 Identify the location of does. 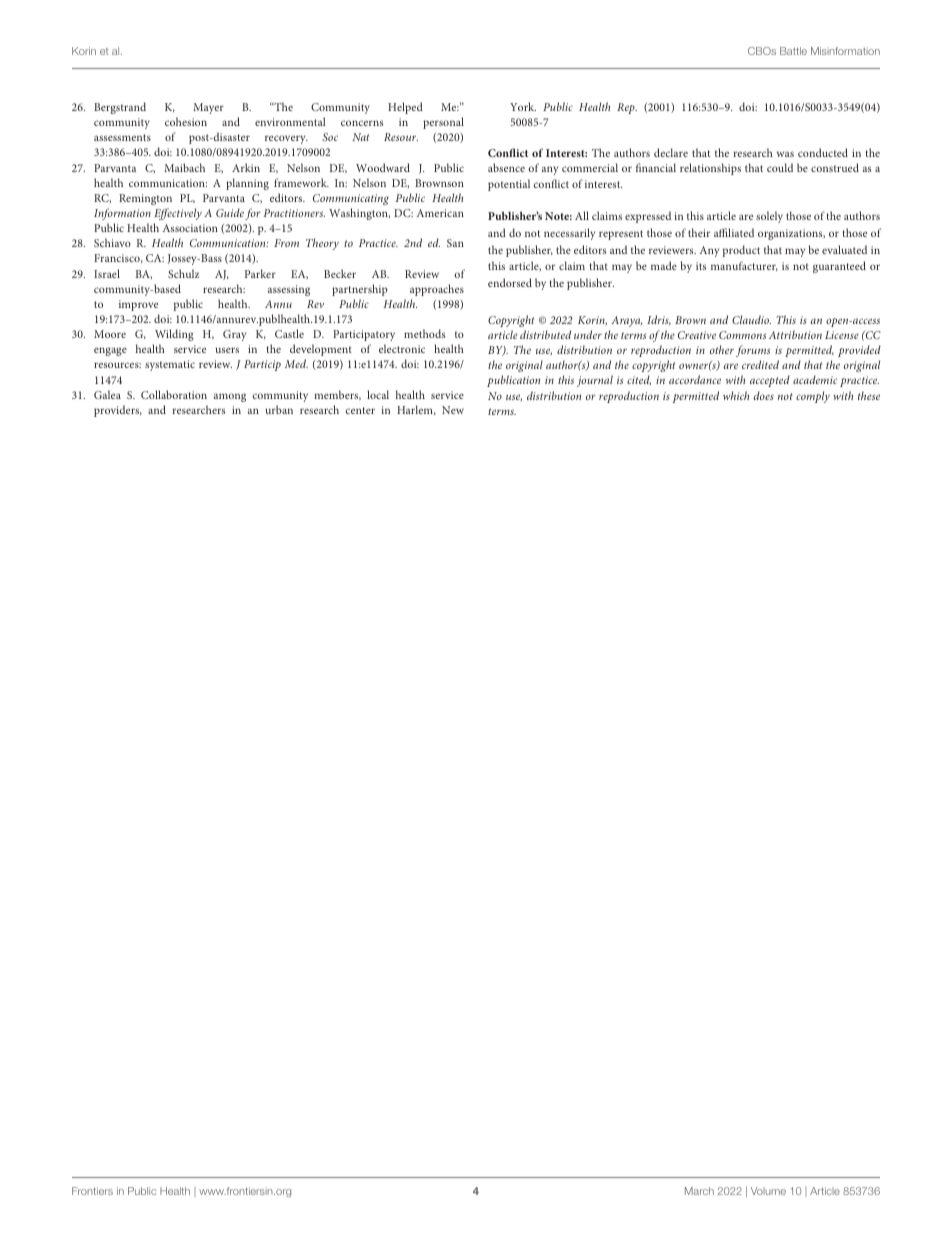
(764, 395).
